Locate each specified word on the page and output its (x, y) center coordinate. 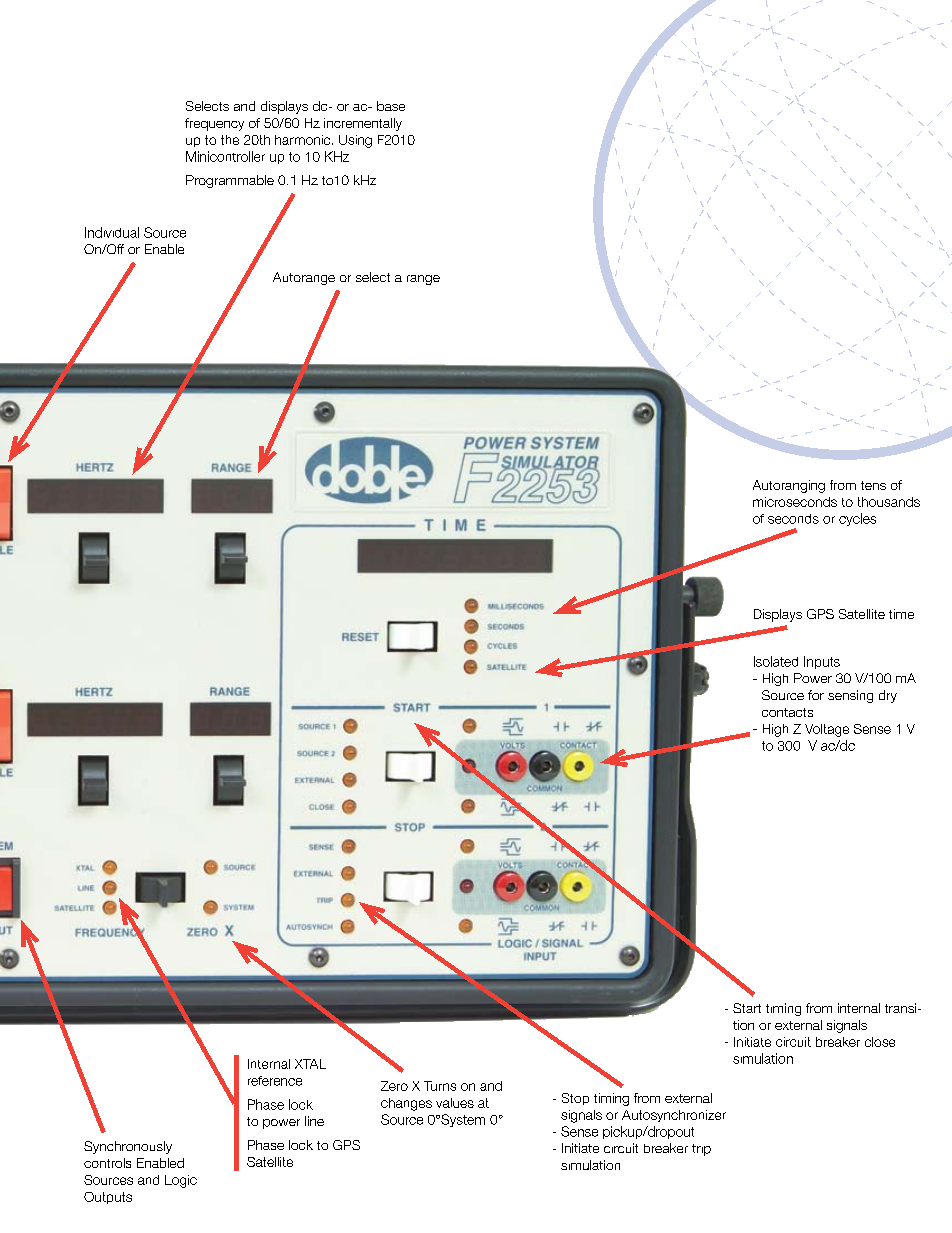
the (230, 140)
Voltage (827, 730)
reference (275, 1081)
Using (355, 141)
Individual (112, 232)
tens (873, 485)
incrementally (363, 124)
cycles (857, 519)
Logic (181, 1181)
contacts (787, 712)
